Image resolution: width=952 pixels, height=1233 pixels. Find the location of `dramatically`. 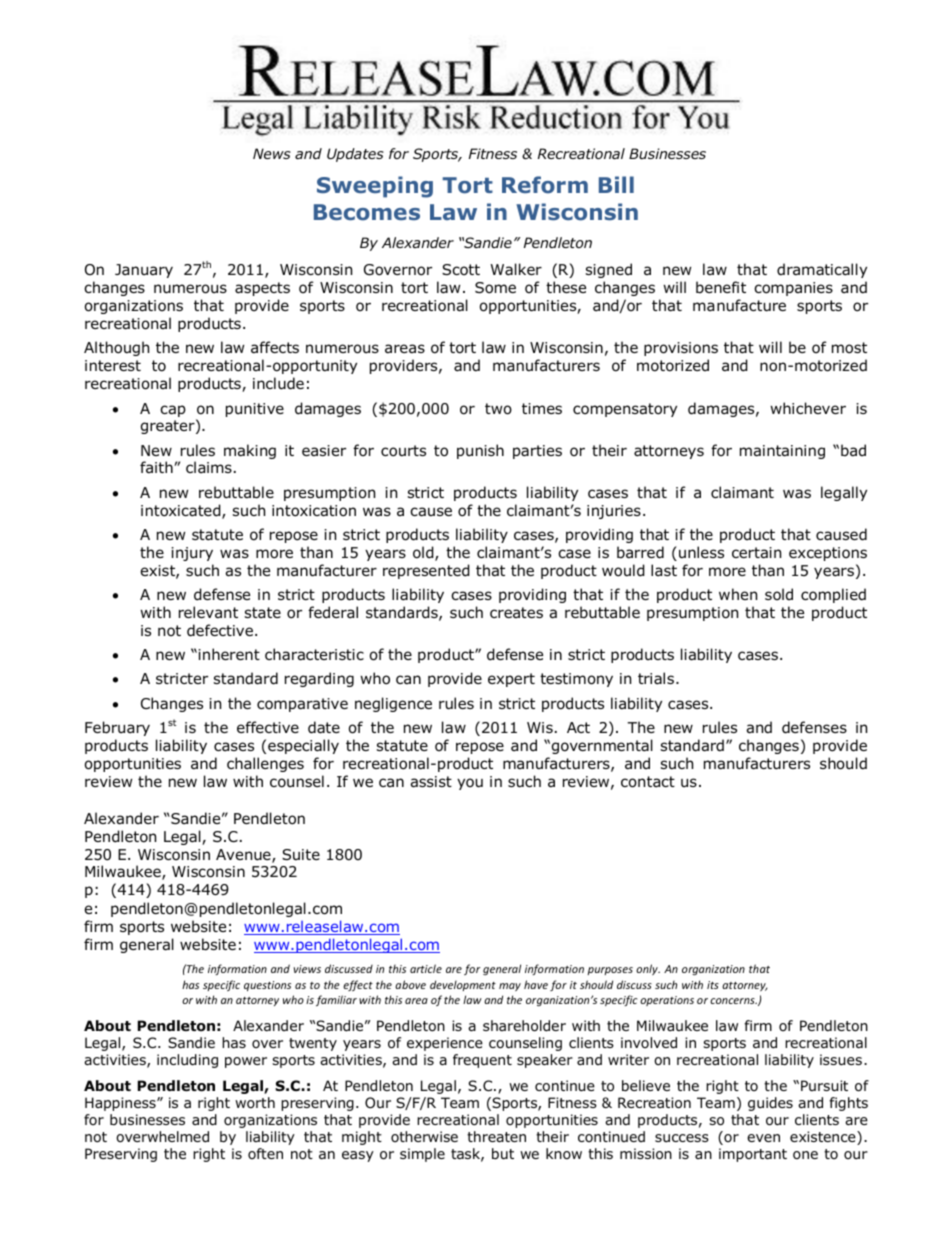

dramatically is located at coordinates (822, 270).
